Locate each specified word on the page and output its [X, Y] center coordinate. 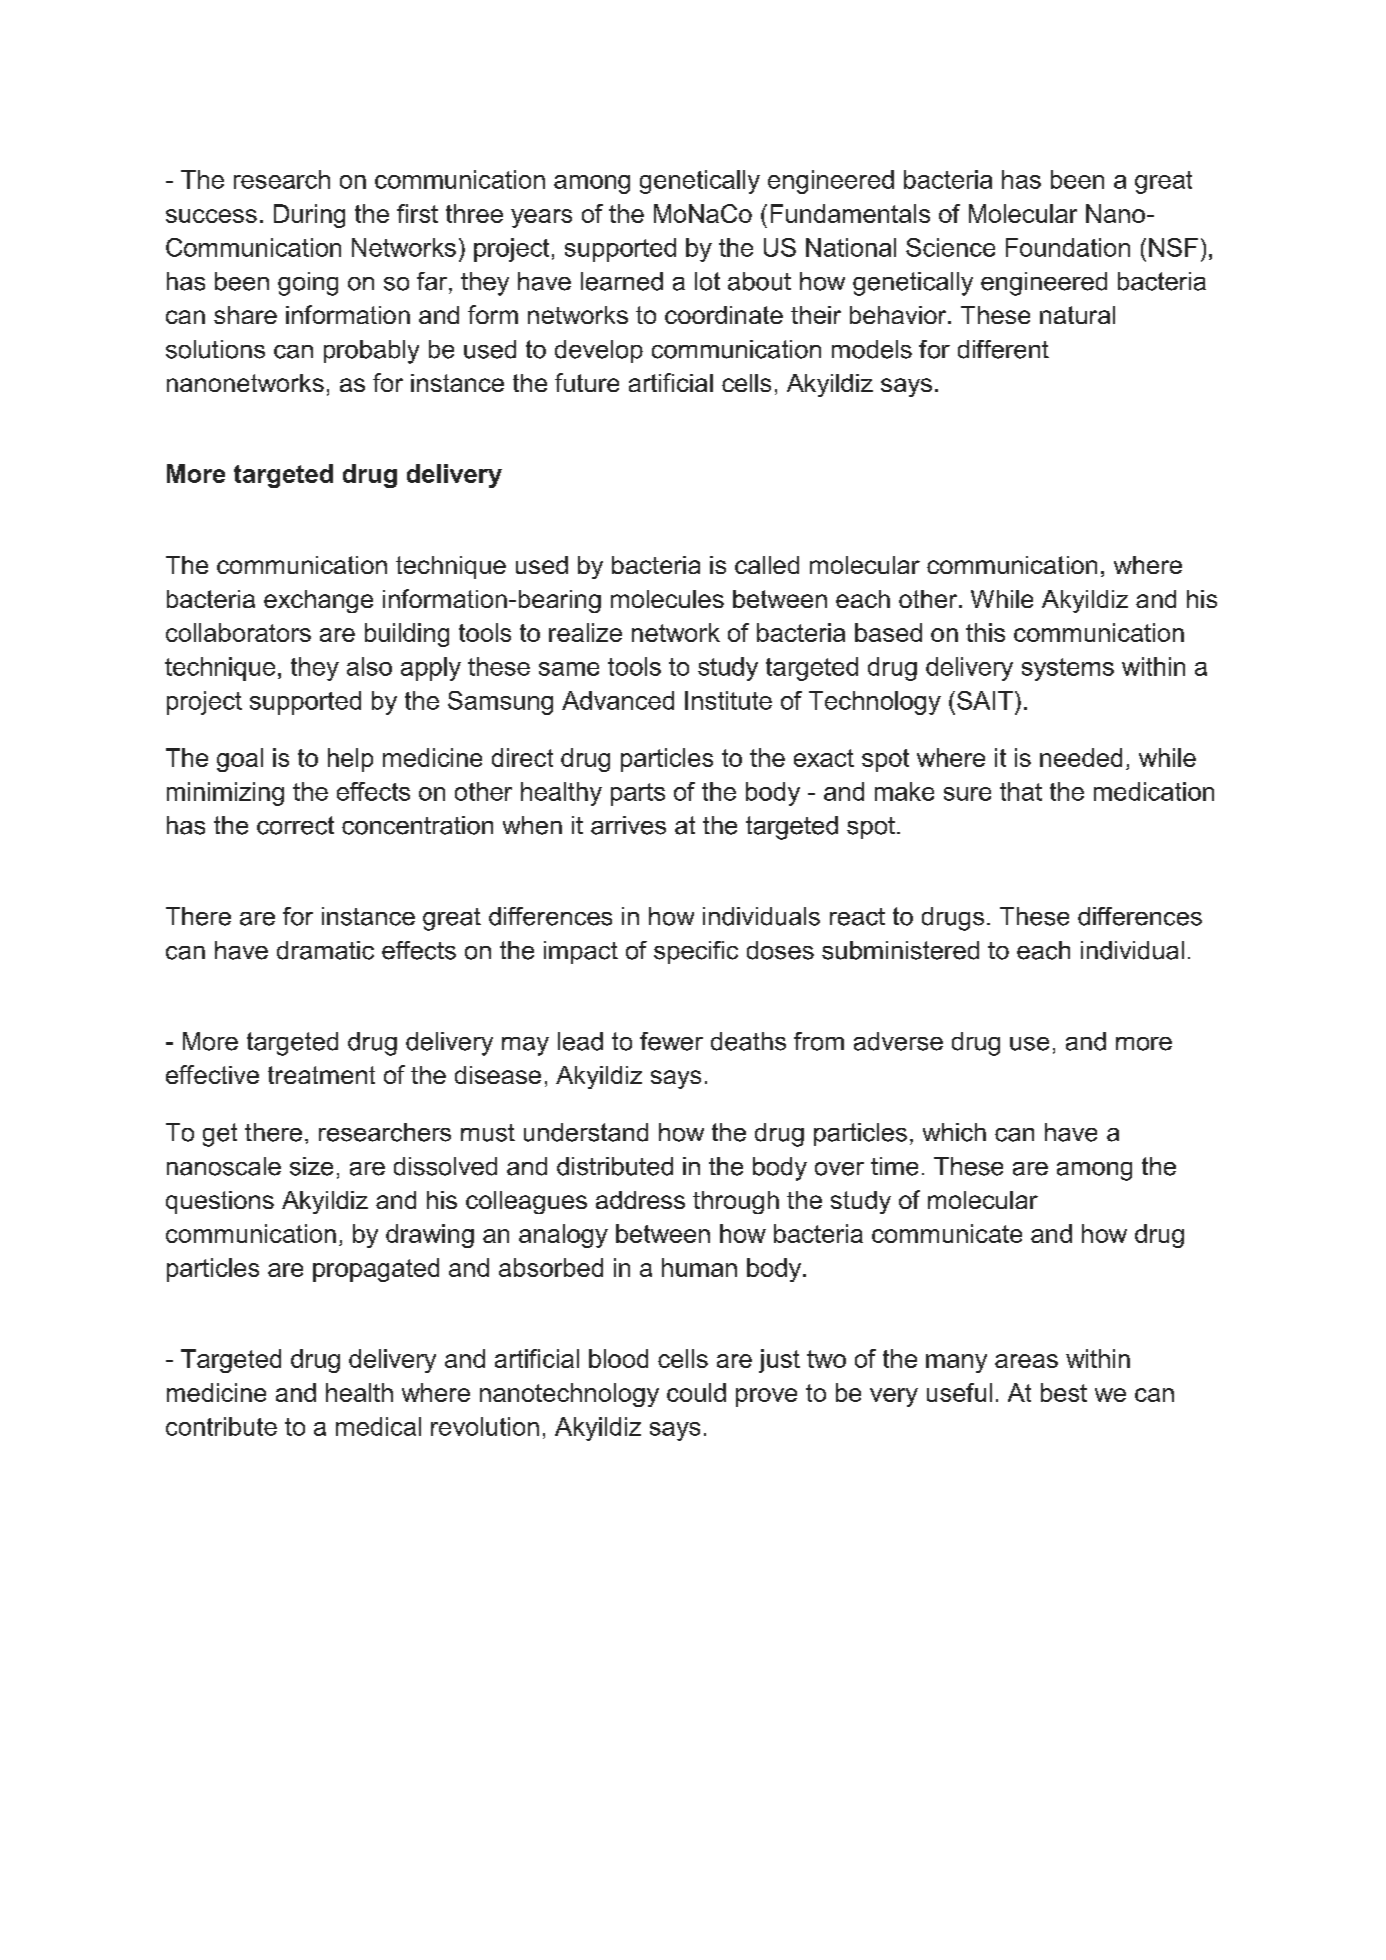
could [696, 1392]
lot [707, 281]
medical [378, 1426]
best [1064, 1392]
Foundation [1068, 247]
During [309, 216]
